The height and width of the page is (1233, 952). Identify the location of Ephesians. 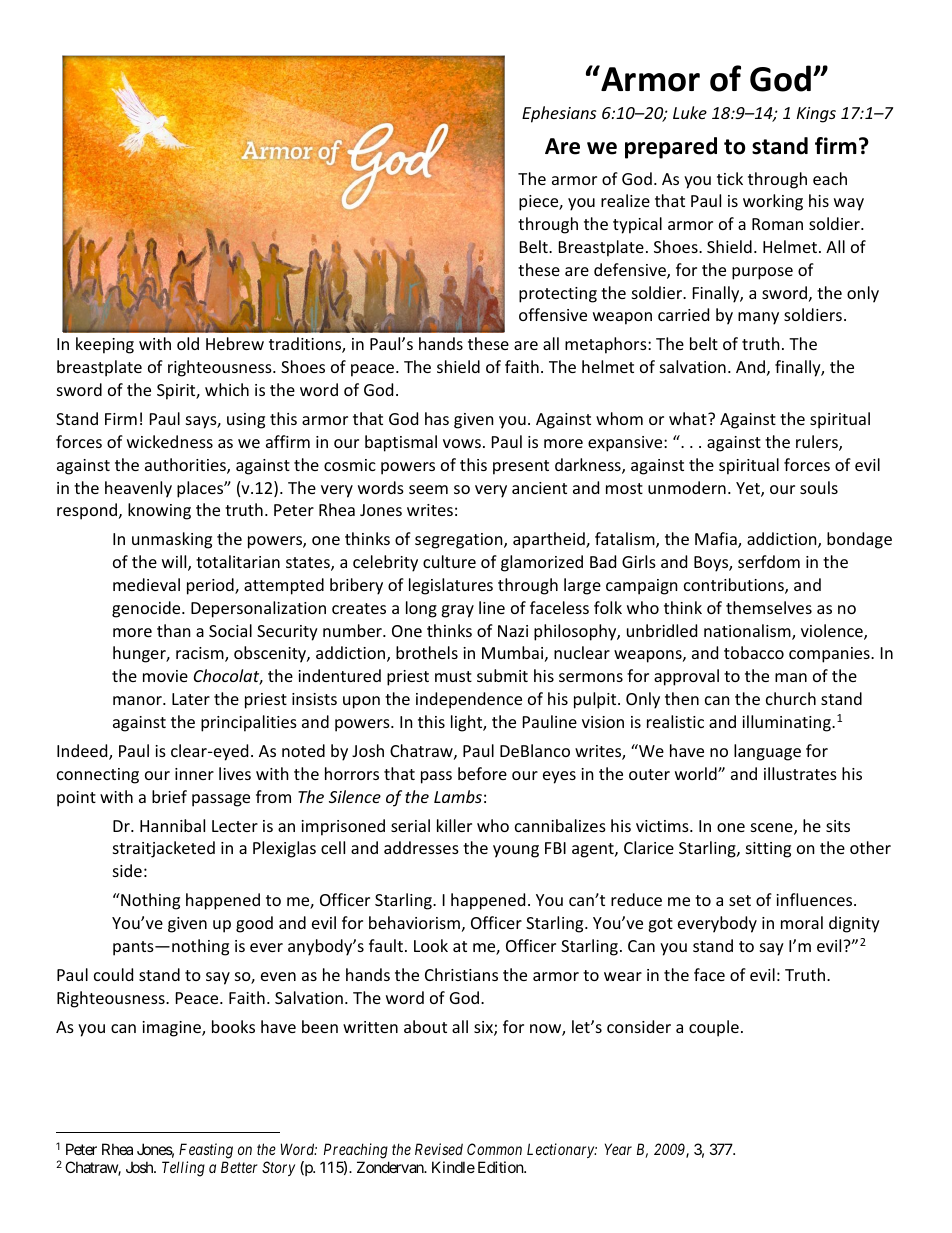
(559, 114).
